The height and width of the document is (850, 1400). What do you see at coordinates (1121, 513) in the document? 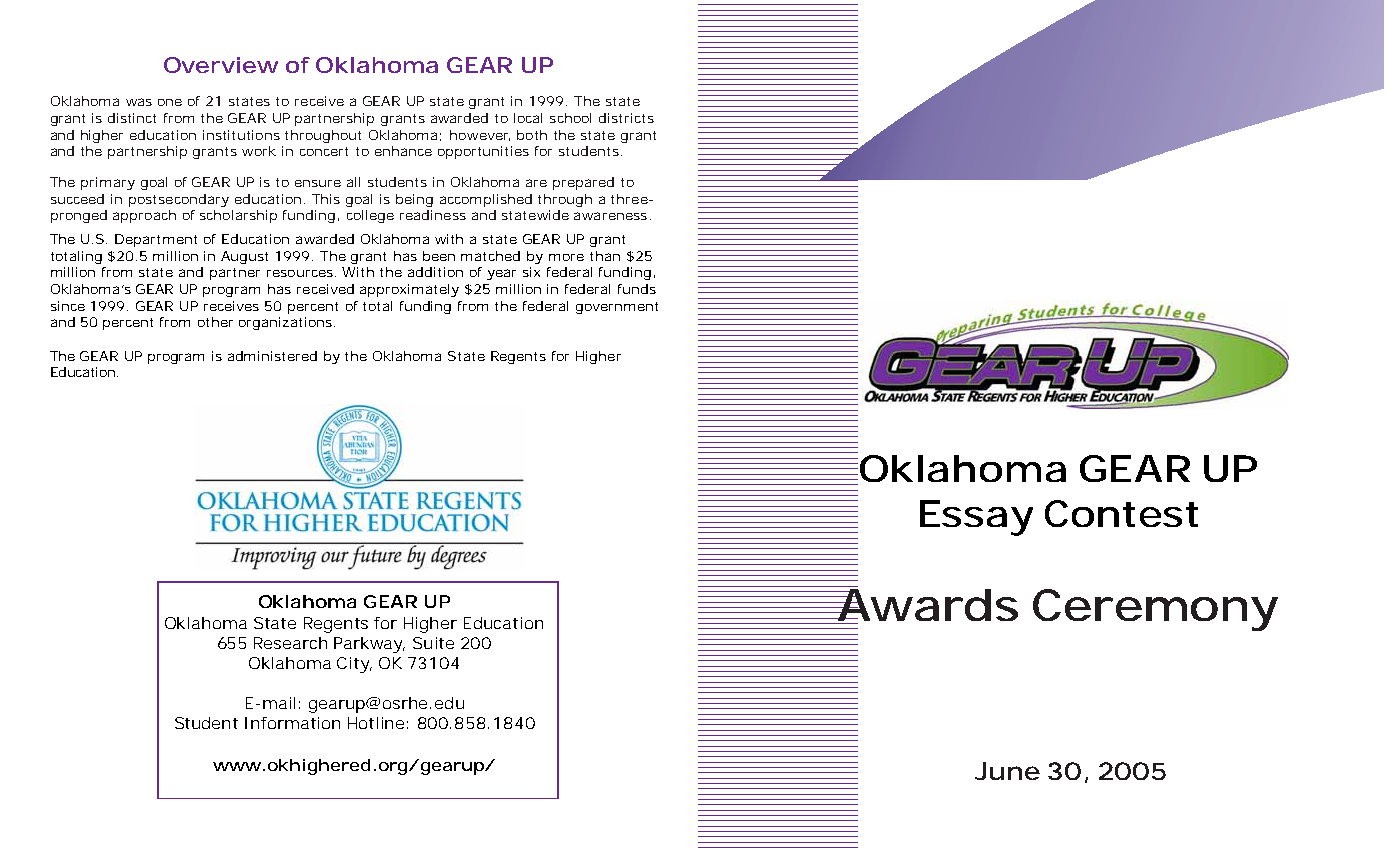
I see `Contest` at bounding box center [1121, 513].
